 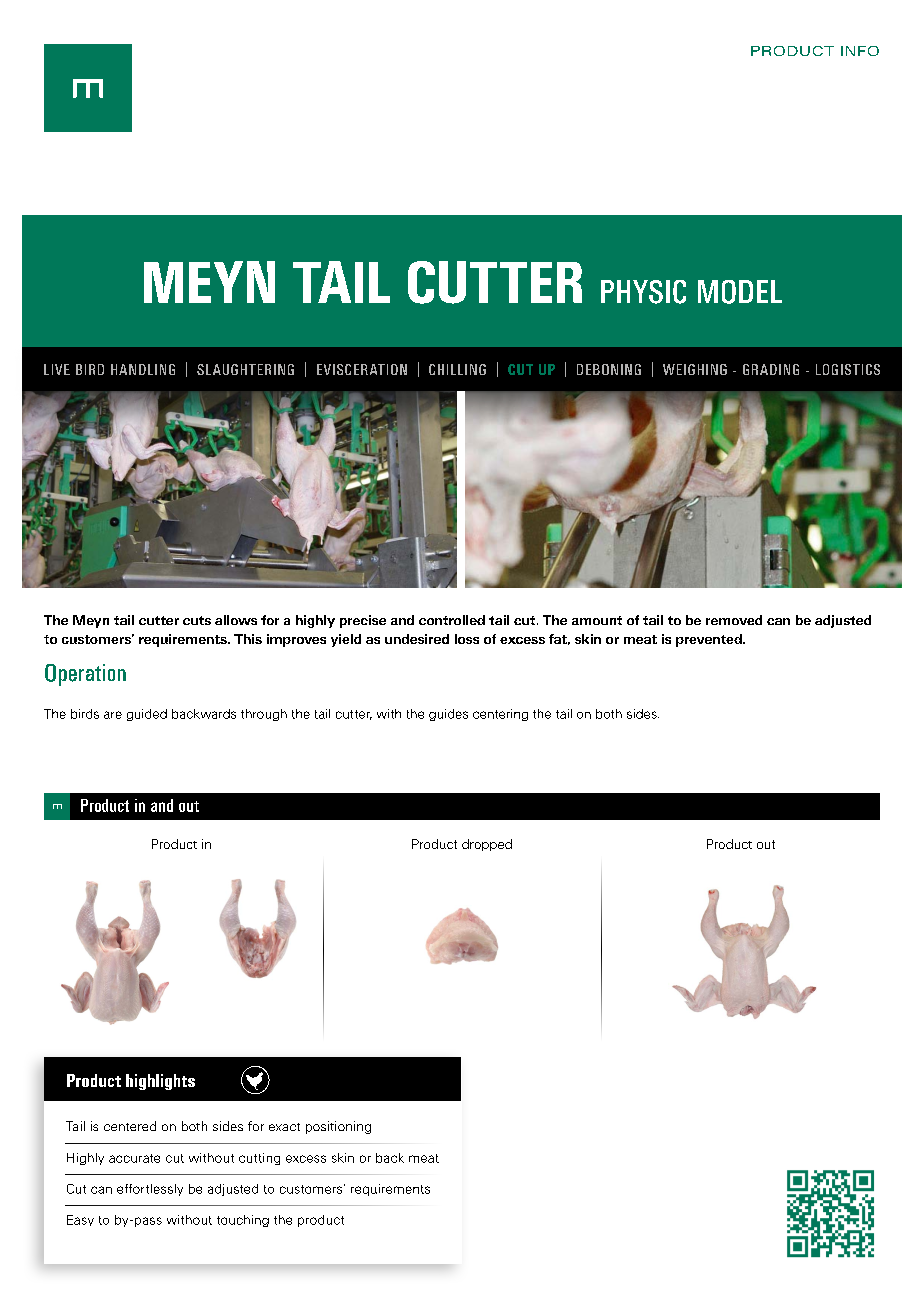 What do you see at coordinates (860, 51) in the screenshot?
I see `INFO` at bounding box center [860, 51].
